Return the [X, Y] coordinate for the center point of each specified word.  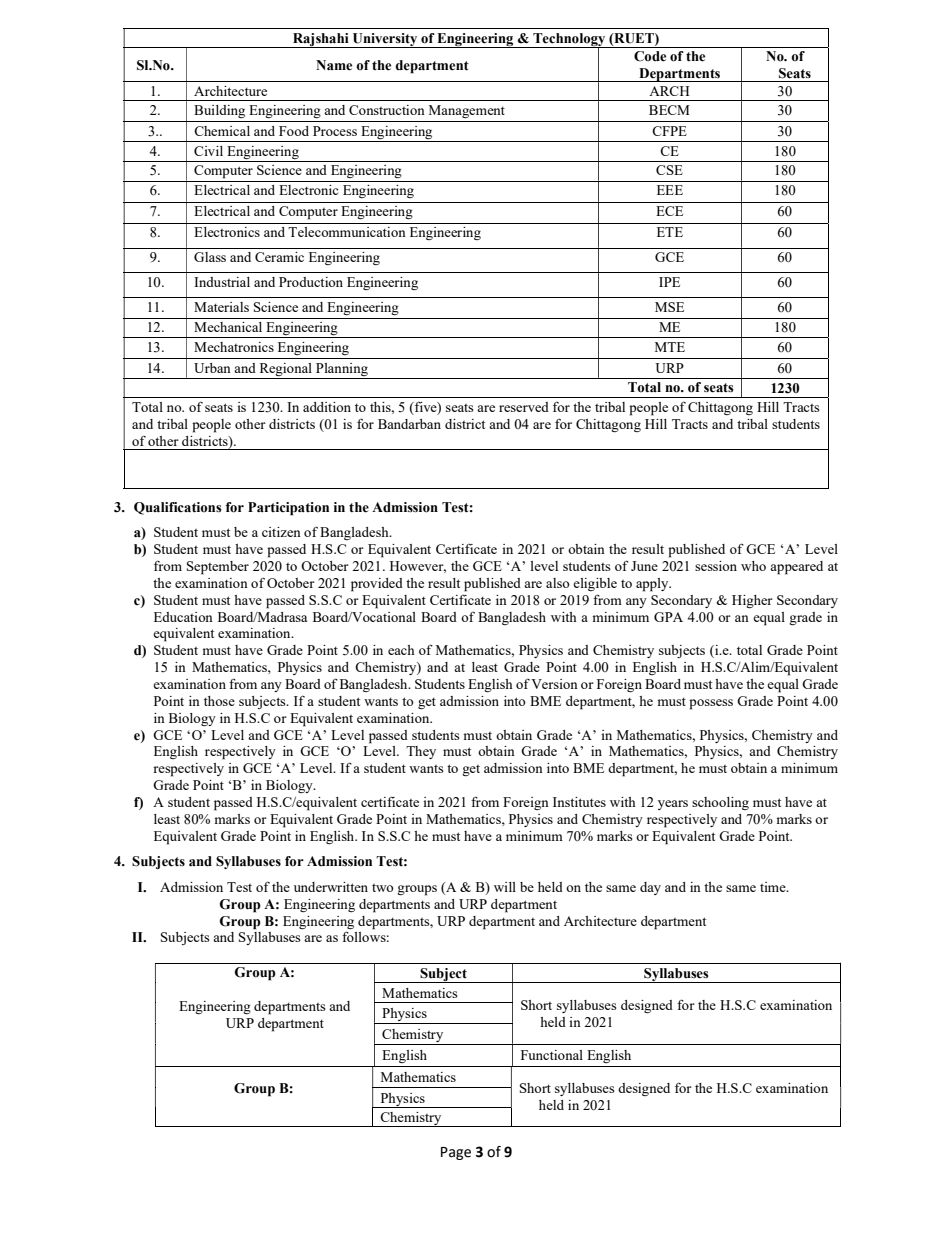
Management [467, 111]
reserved [524, 407]
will [505, 887]
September [218, 568]
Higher [752, 601]
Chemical [222, 131]
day [650, 888]
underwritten [331, 887]
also [558, 583]
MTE [670, 347]
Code [650, 56]
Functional [552, 1055]
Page [456, 1153]
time [774, 887]
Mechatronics [234, 347]
